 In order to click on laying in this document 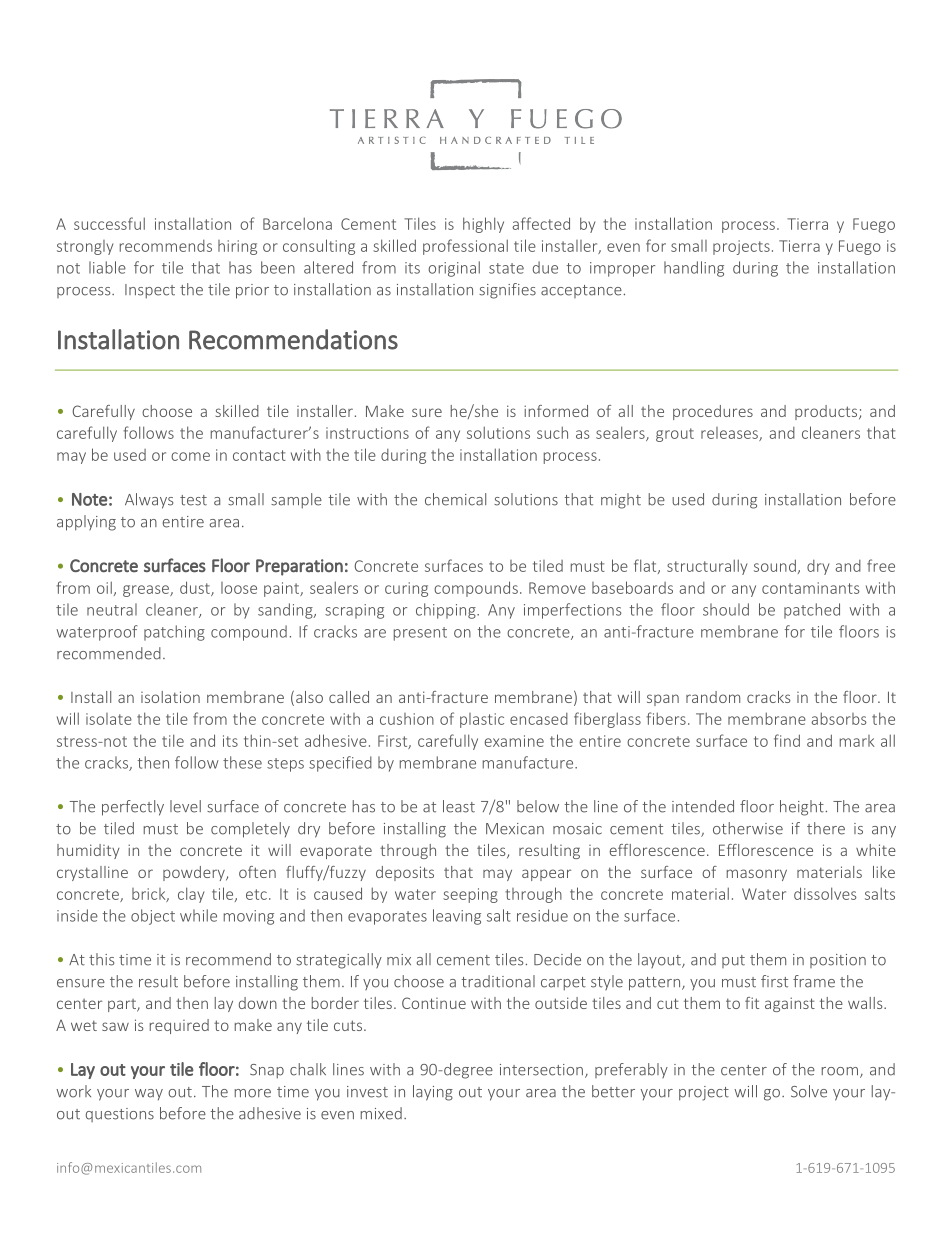, I will do `click(433, 1093)`.
